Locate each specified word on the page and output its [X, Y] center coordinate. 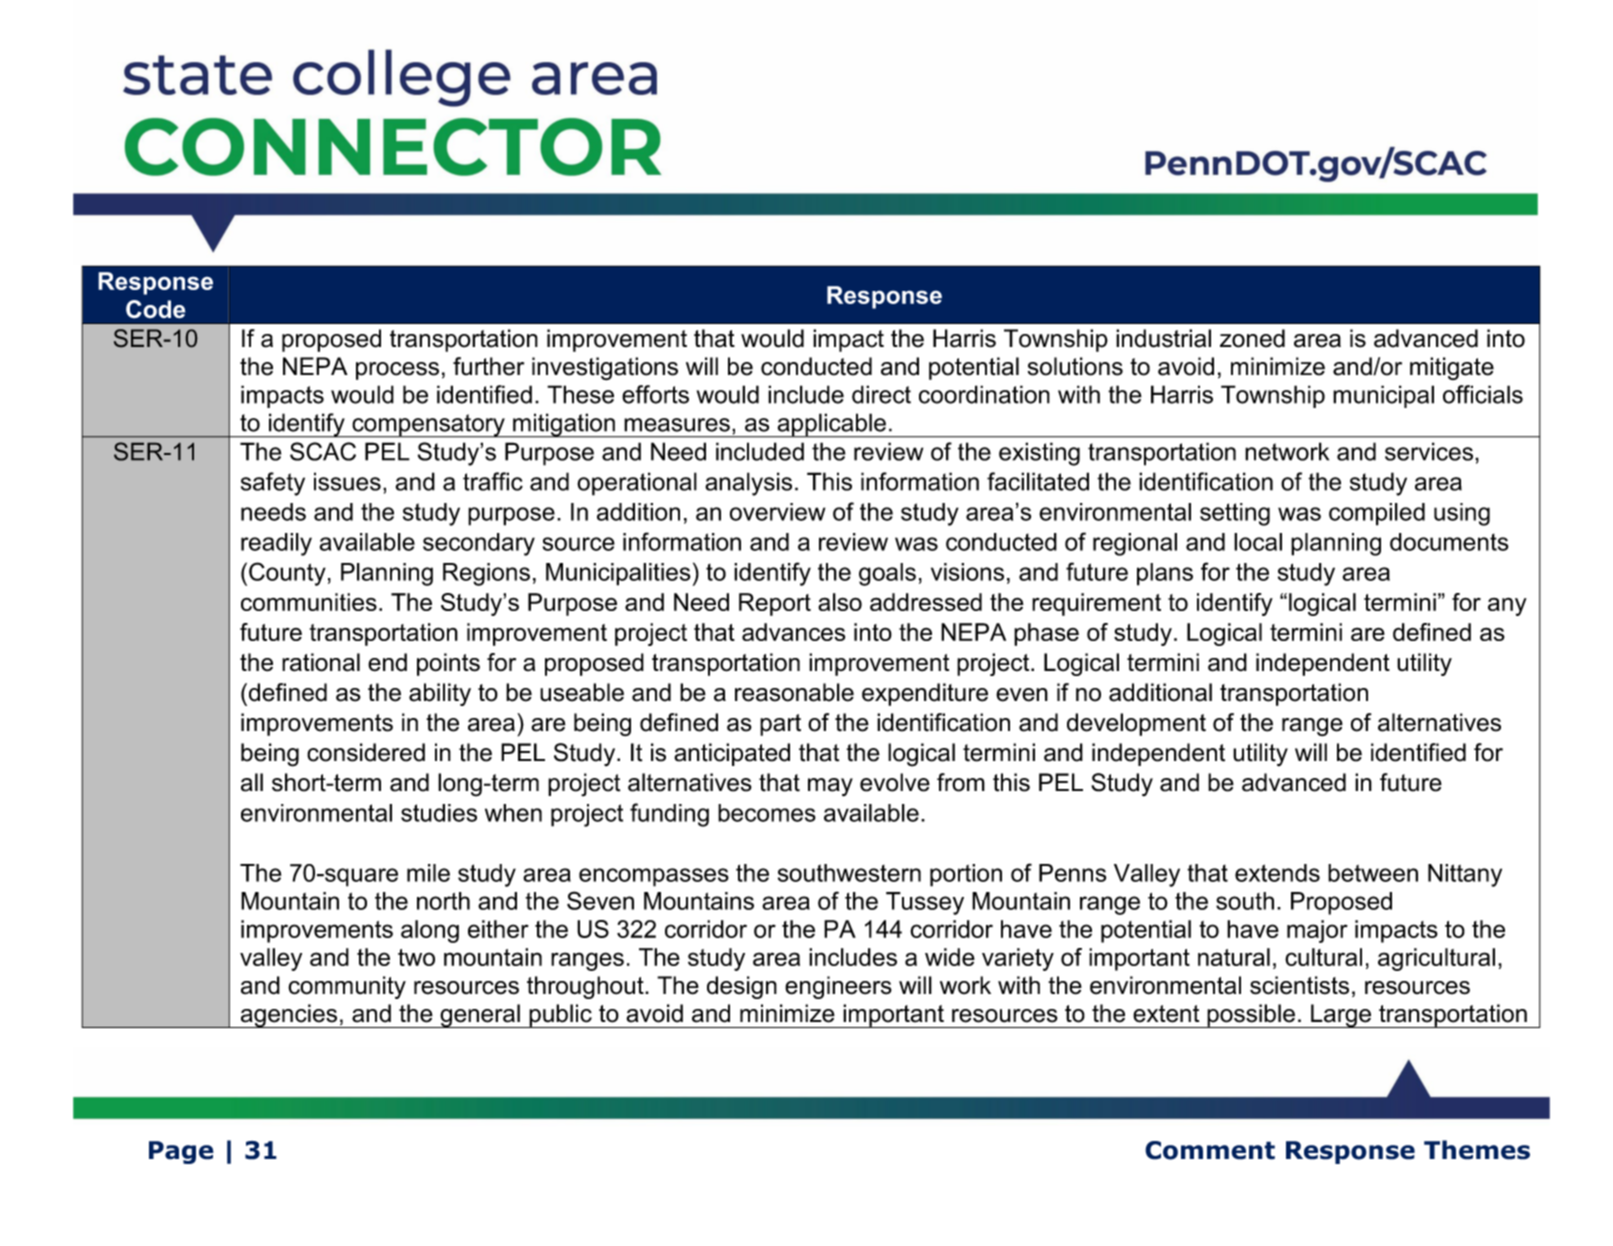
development [1136, 724]
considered [366, 752]
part [780, 725]
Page [181, 1152]
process [397, 371]
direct [881, 394]
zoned [1252, 338]
